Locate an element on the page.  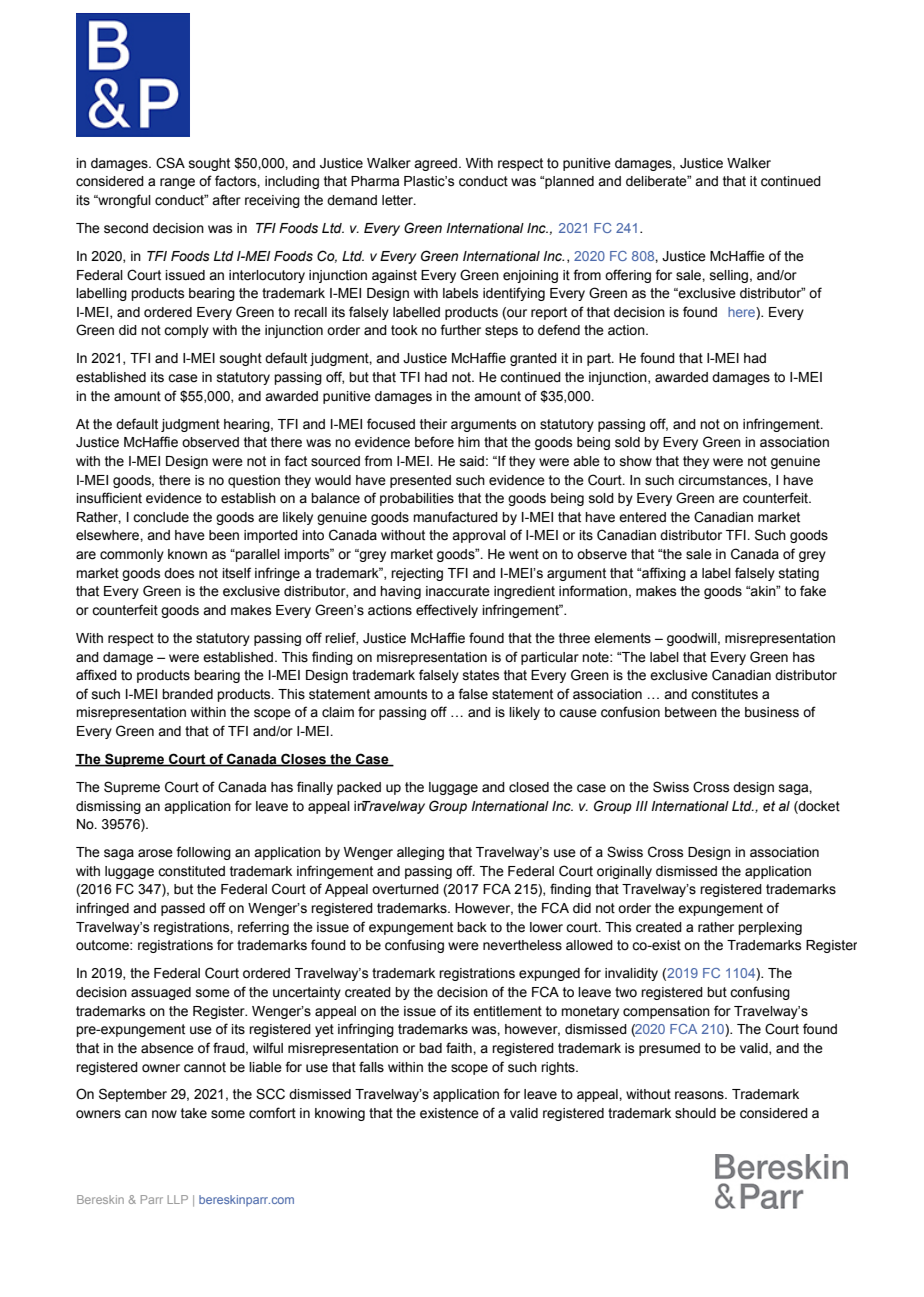
offering is located at coordinates (628, 276).
